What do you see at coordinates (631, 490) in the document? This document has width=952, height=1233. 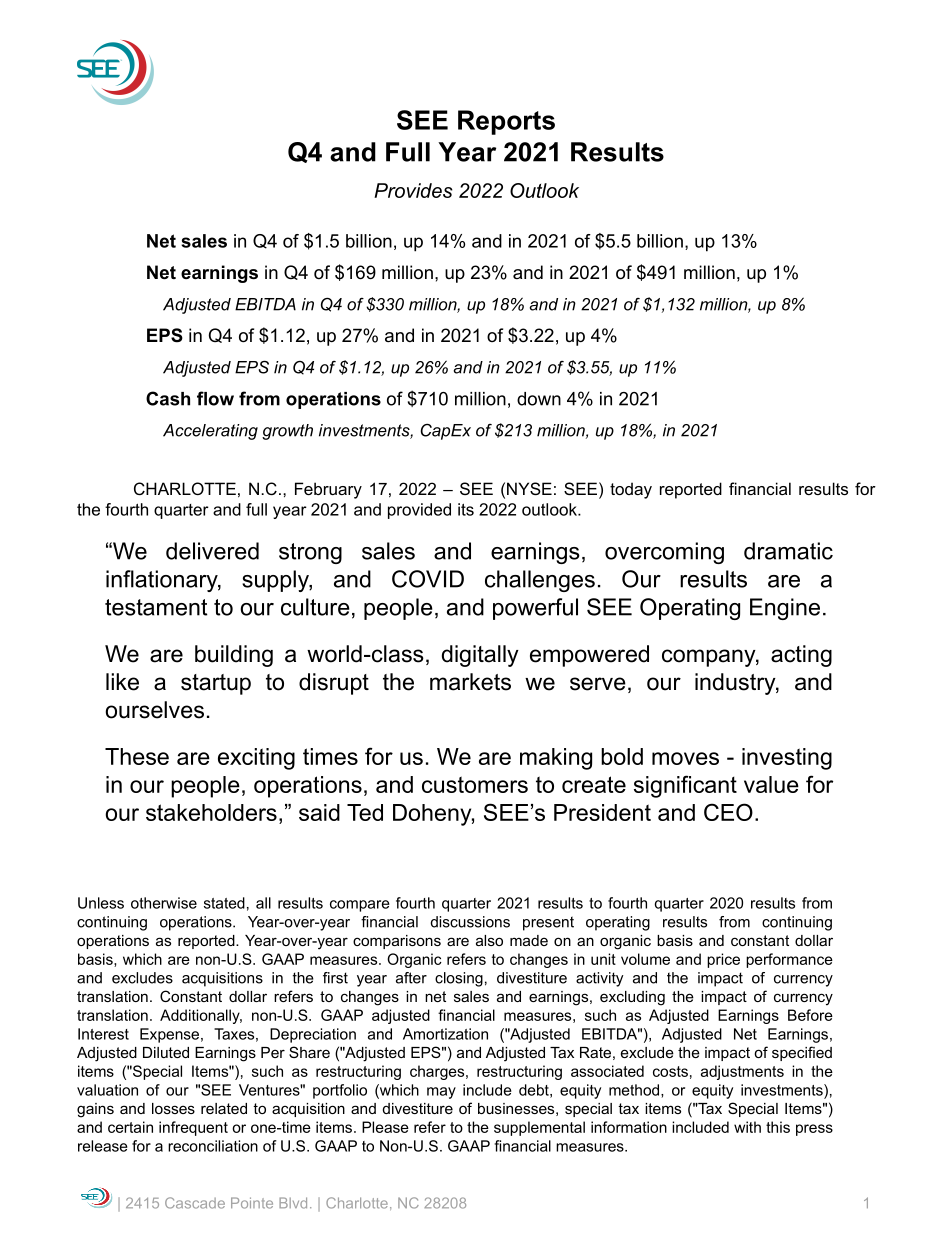 I see `today` at bounding box center [631, 490].
